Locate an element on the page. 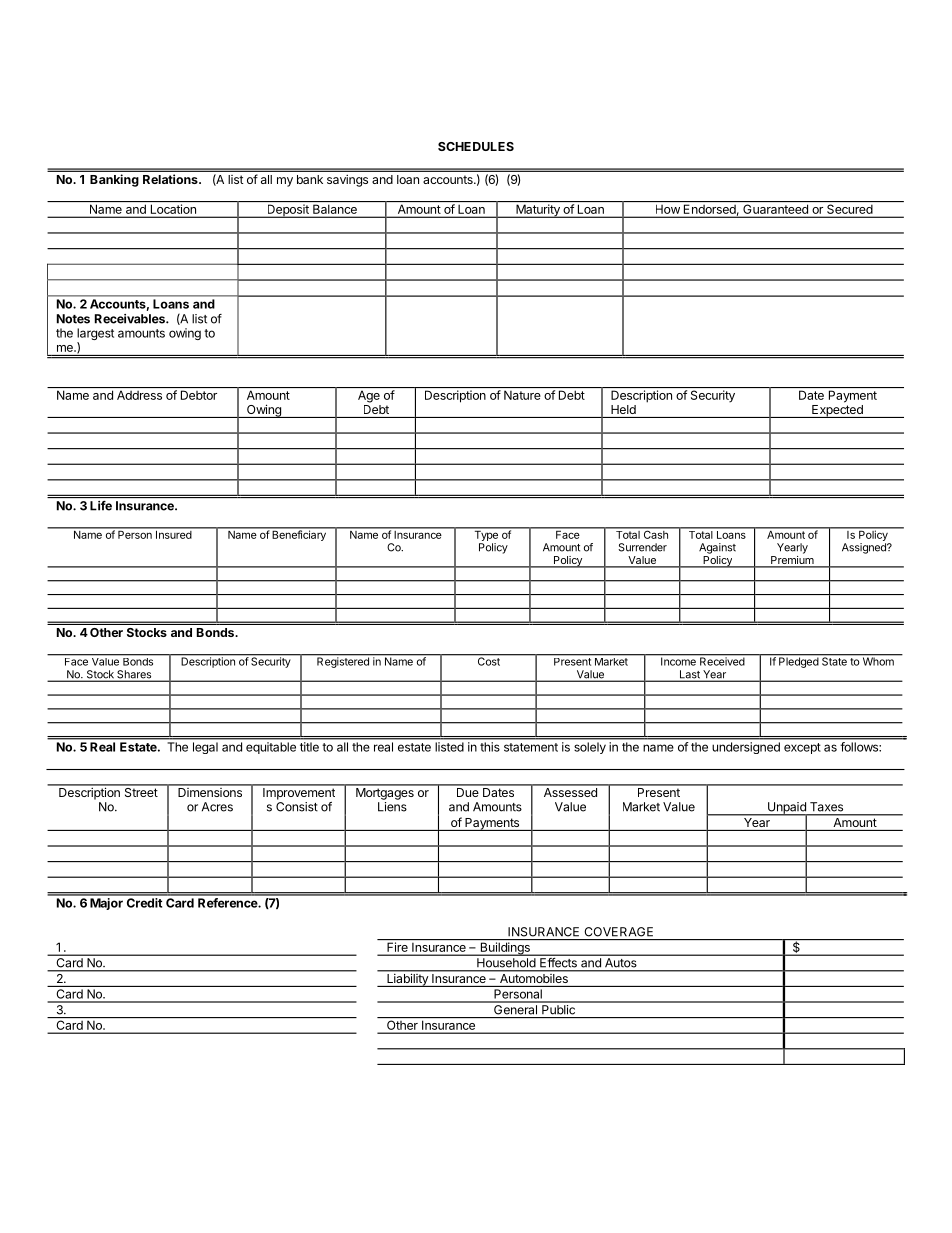 Image resolution: width=952 pixels, height=1233 pixels. Maturity is located at coordinates (538, 211).
